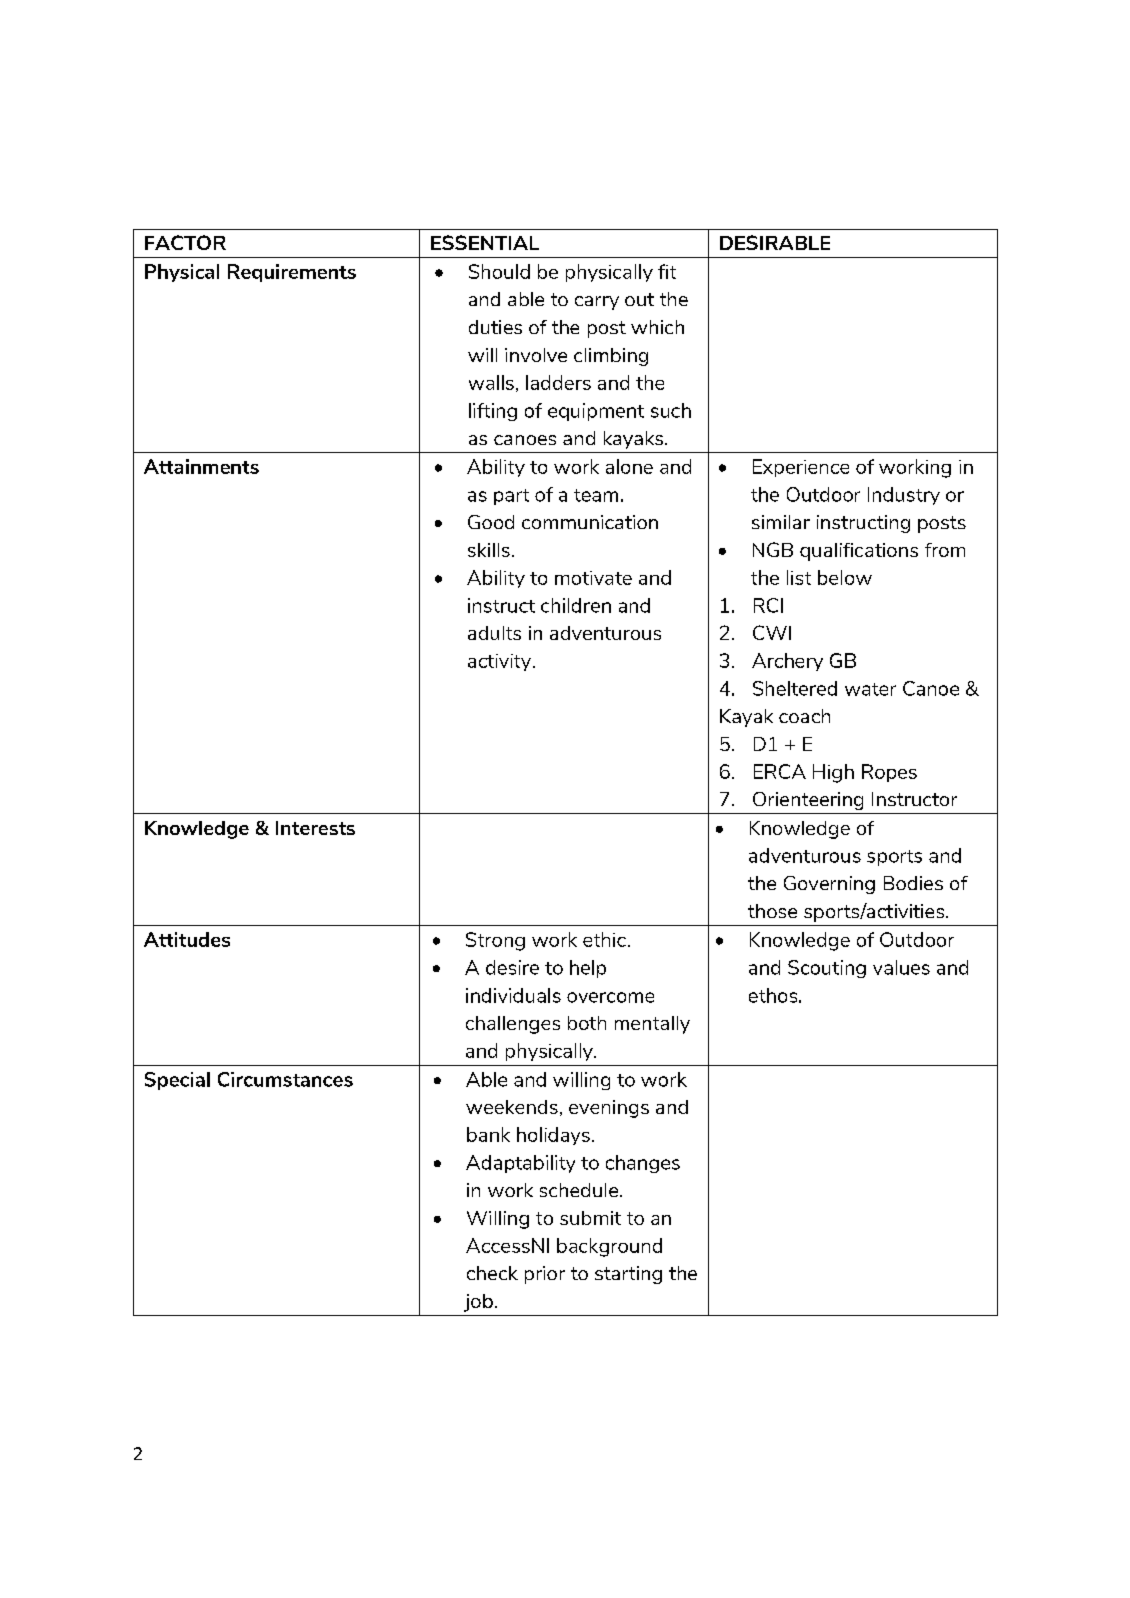 The image size is (1130, 1598). What do you see at coordinates (576, 605) in the document?
I see `children` at bounding box center [576, 605].
